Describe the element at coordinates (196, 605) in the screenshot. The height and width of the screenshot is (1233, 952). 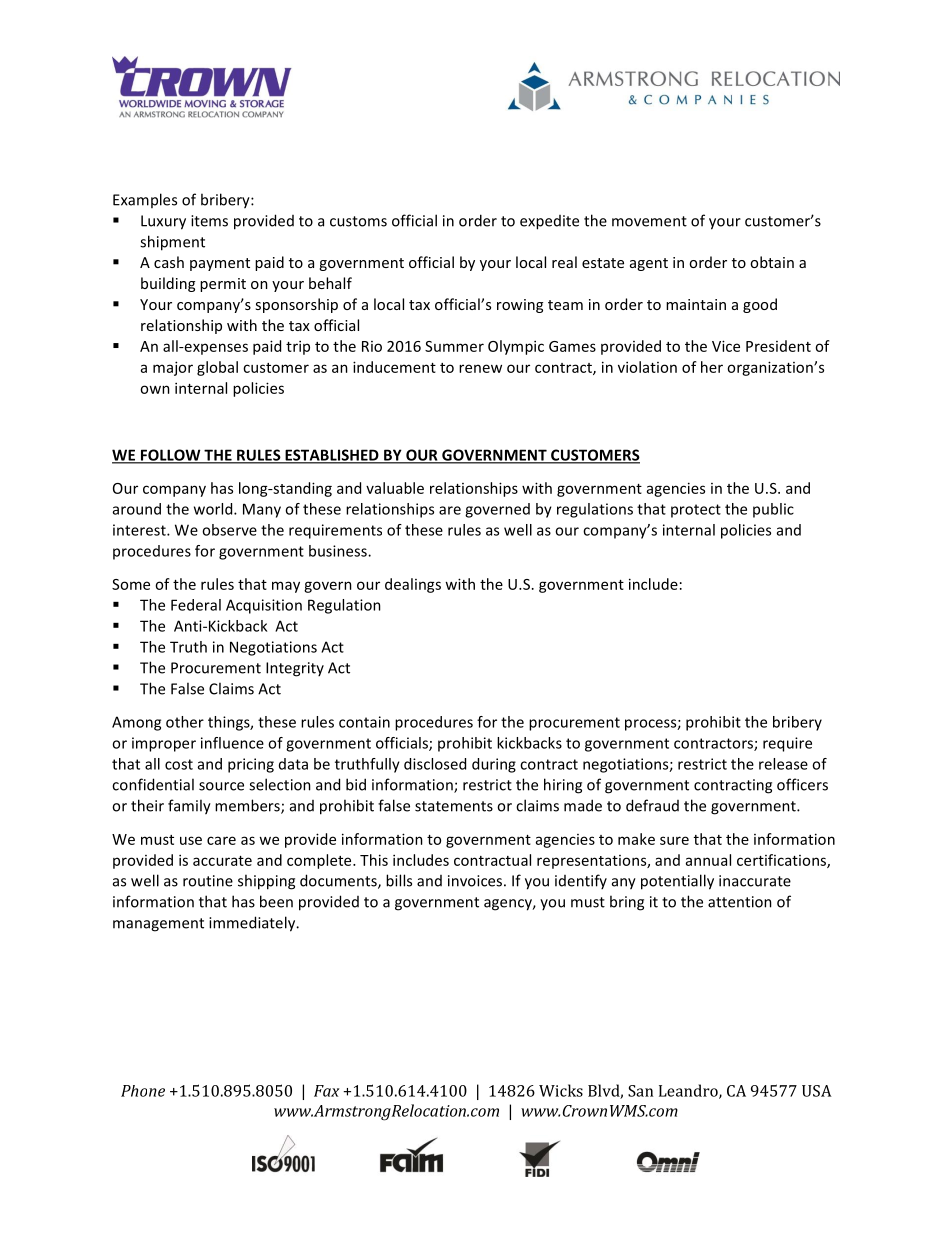
I see `Federal` at that location.
